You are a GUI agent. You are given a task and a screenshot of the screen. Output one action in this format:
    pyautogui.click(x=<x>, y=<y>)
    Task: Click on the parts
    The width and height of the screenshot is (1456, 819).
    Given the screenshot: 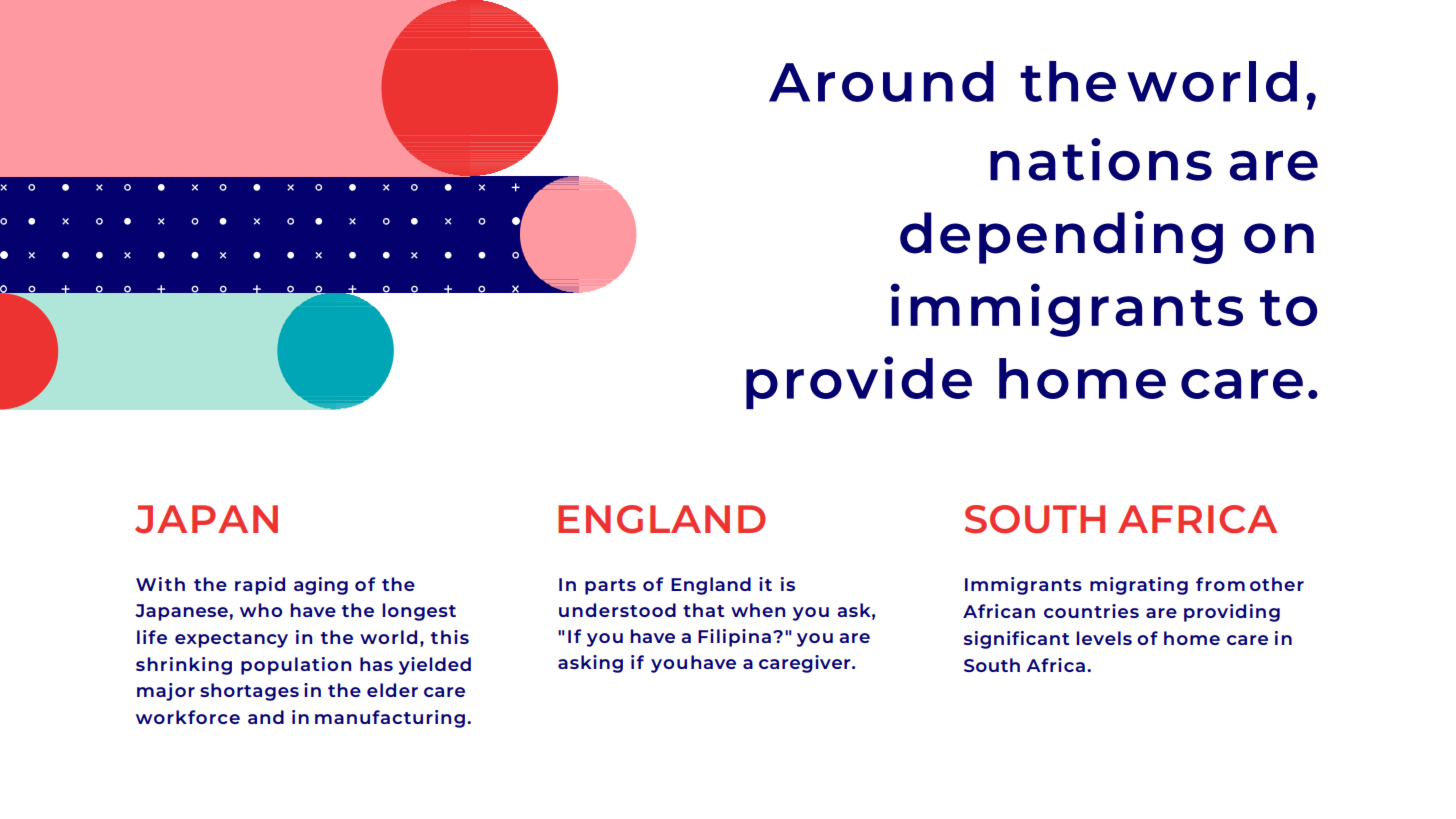 What is the action you would take?
    pyautogui.click(x=610, y=587)
